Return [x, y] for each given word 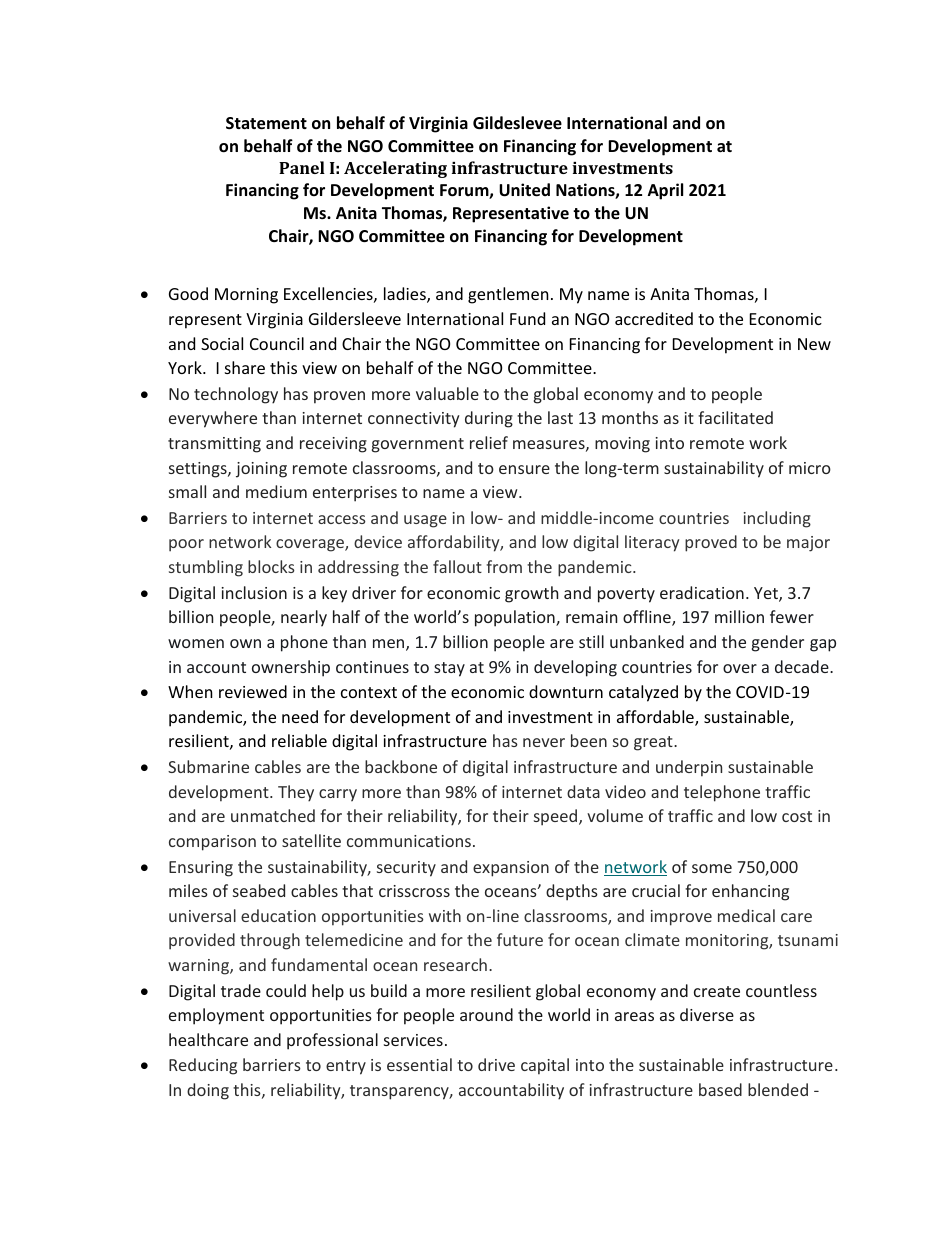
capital [545, 1066]
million [739, 616]
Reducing [203, 1066]
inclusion [254, 592]
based [720, 1089]
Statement [266, 123]
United [524, 190]
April [665, 191]
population [516, 618]
